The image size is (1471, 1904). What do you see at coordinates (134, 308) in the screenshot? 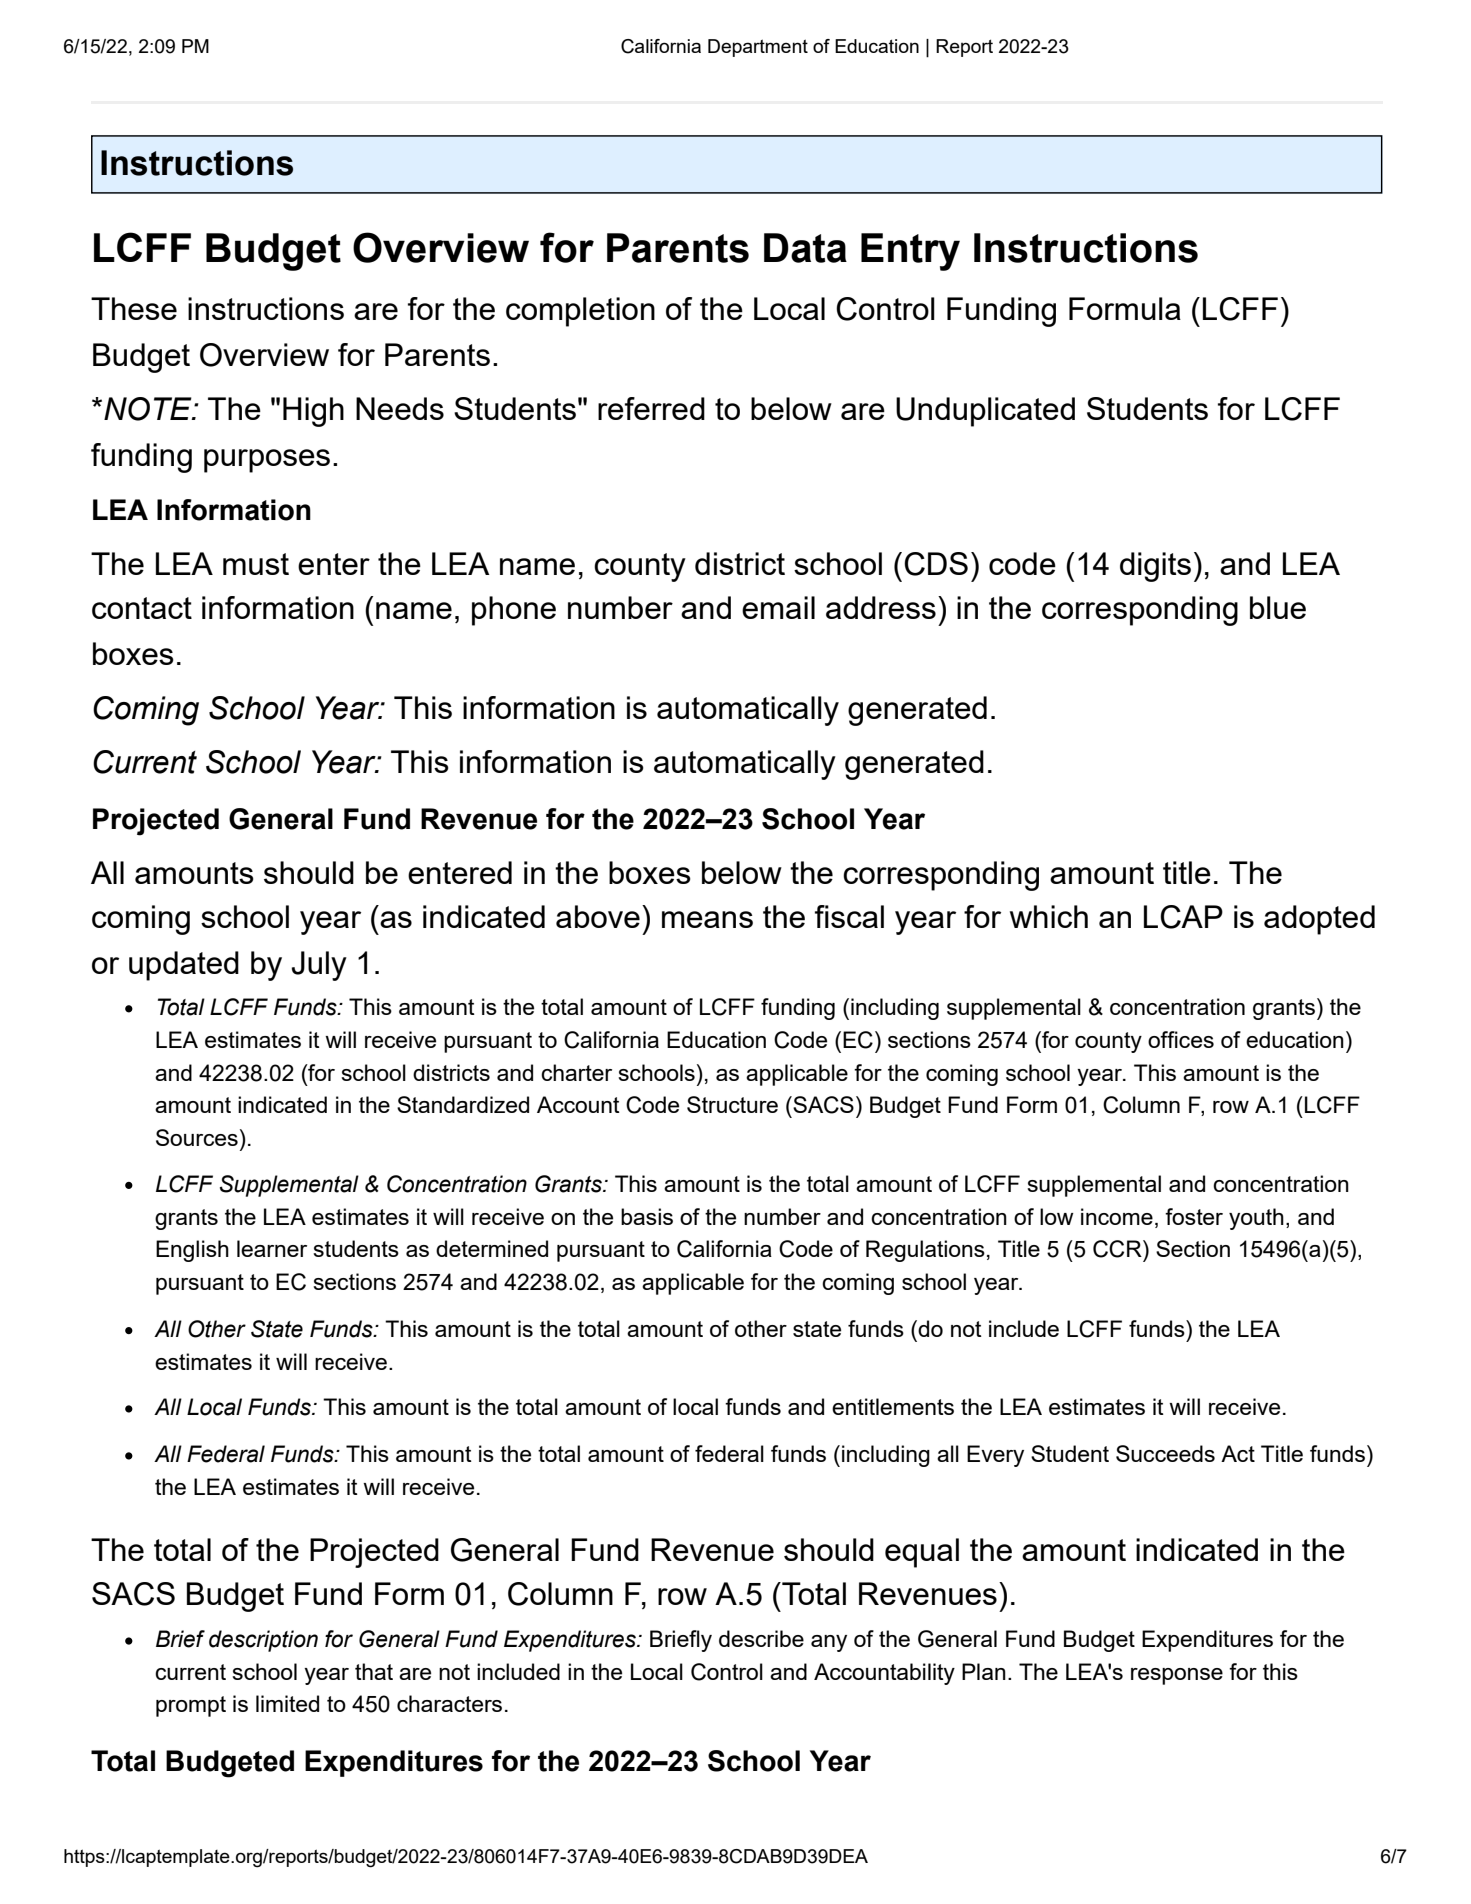
I see `These` at bounding box center [134, 308].
